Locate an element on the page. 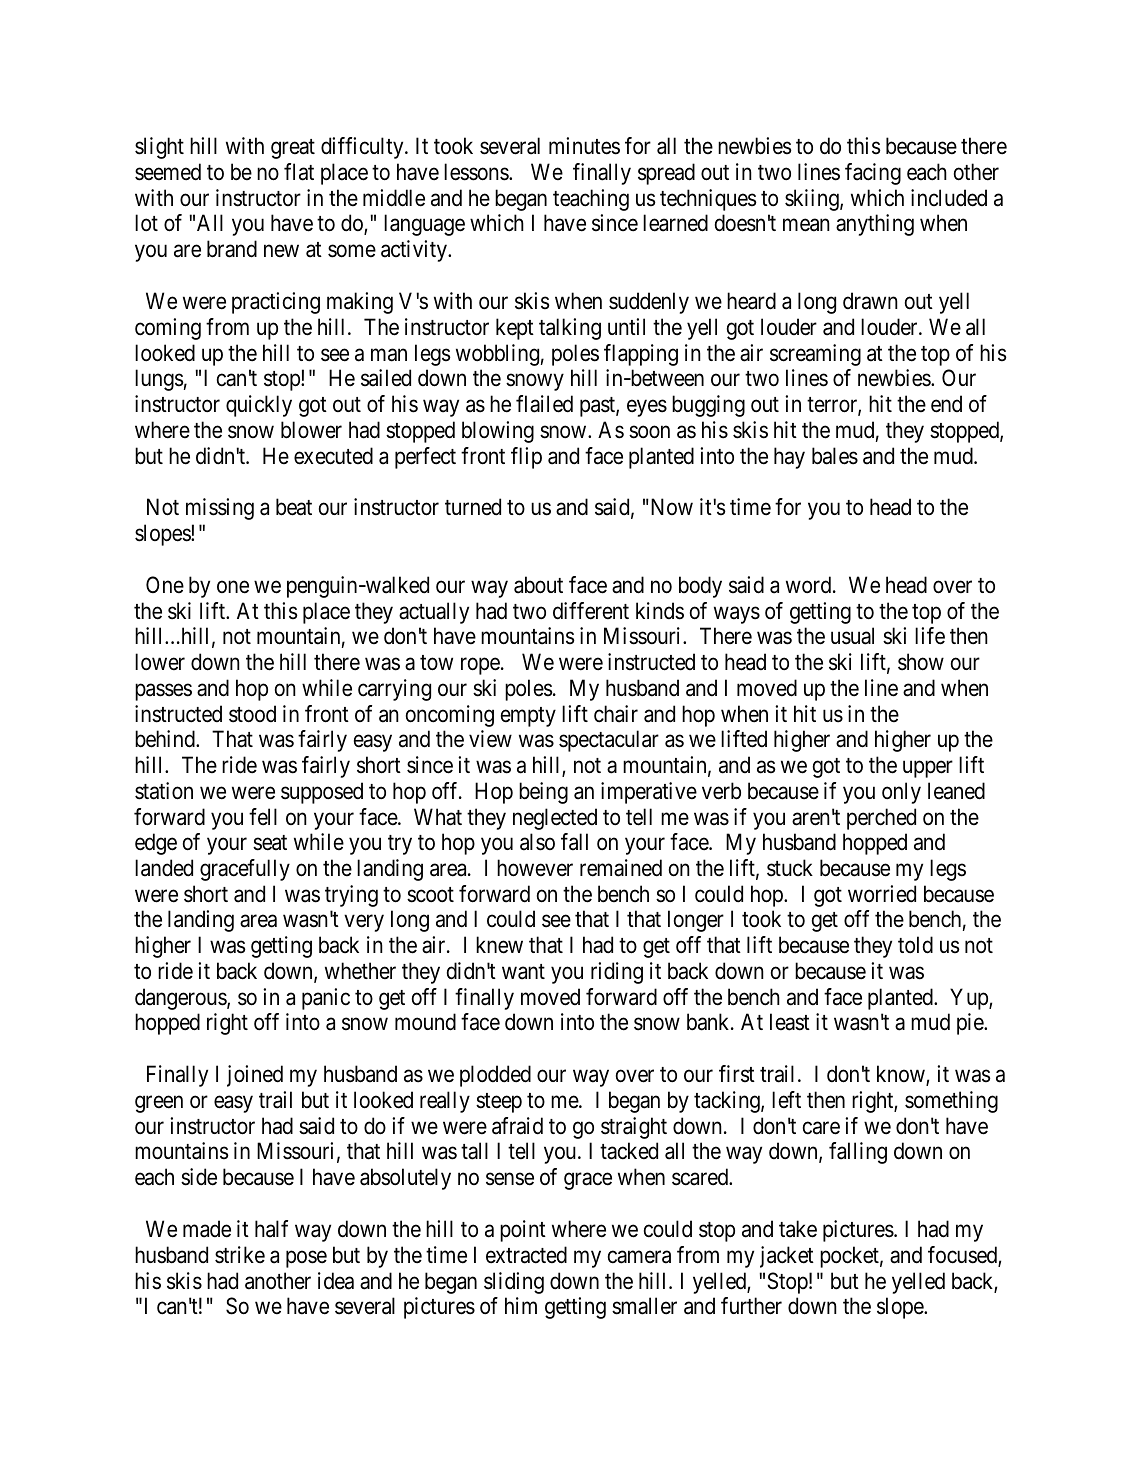 This image has width=1141, height=1477. facing is located at coordinates (873, 174).
